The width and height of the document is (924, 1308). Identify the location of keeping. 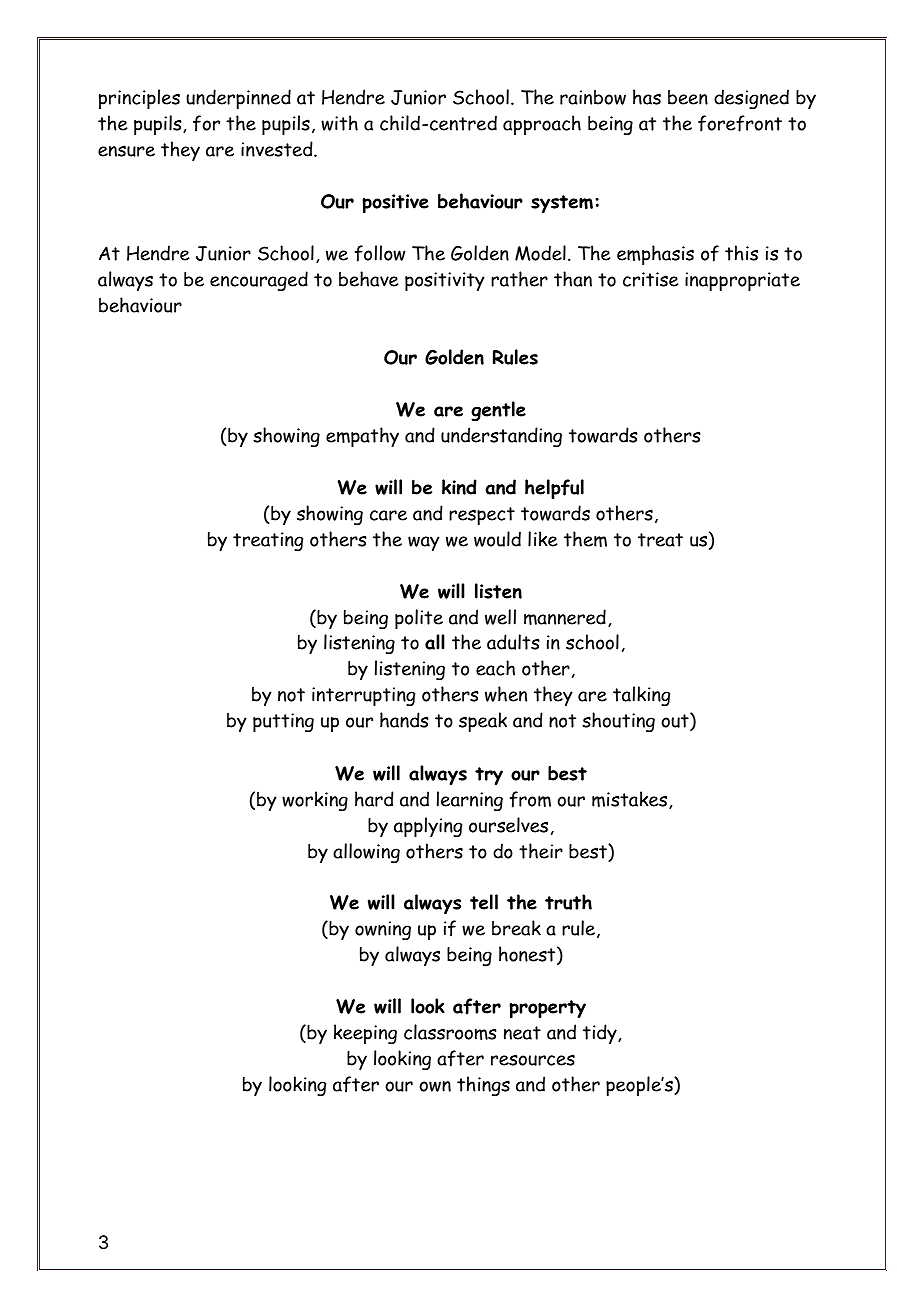
(365, 1034).
